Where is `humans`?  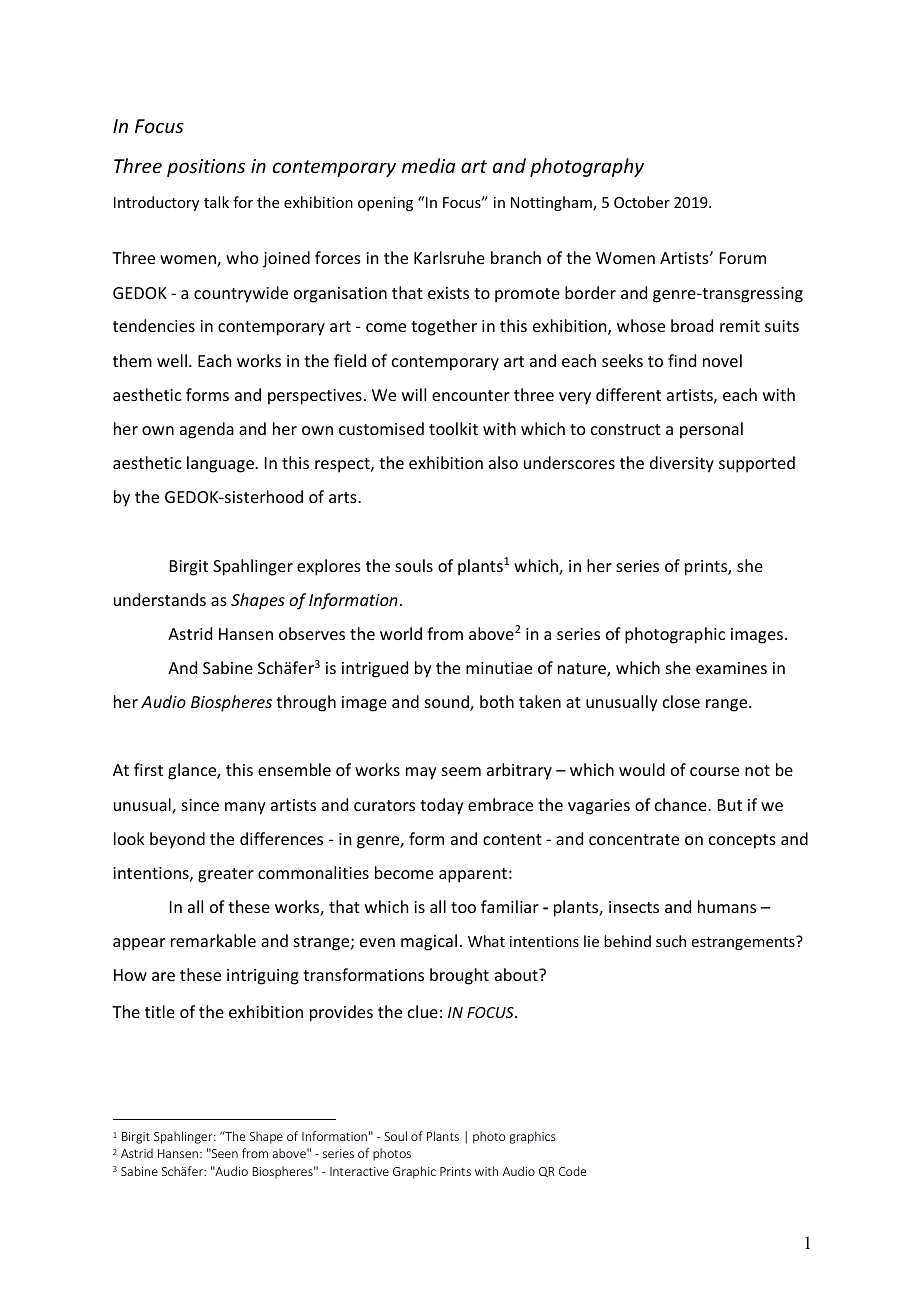 humans is located at coordinates (727, 906).
